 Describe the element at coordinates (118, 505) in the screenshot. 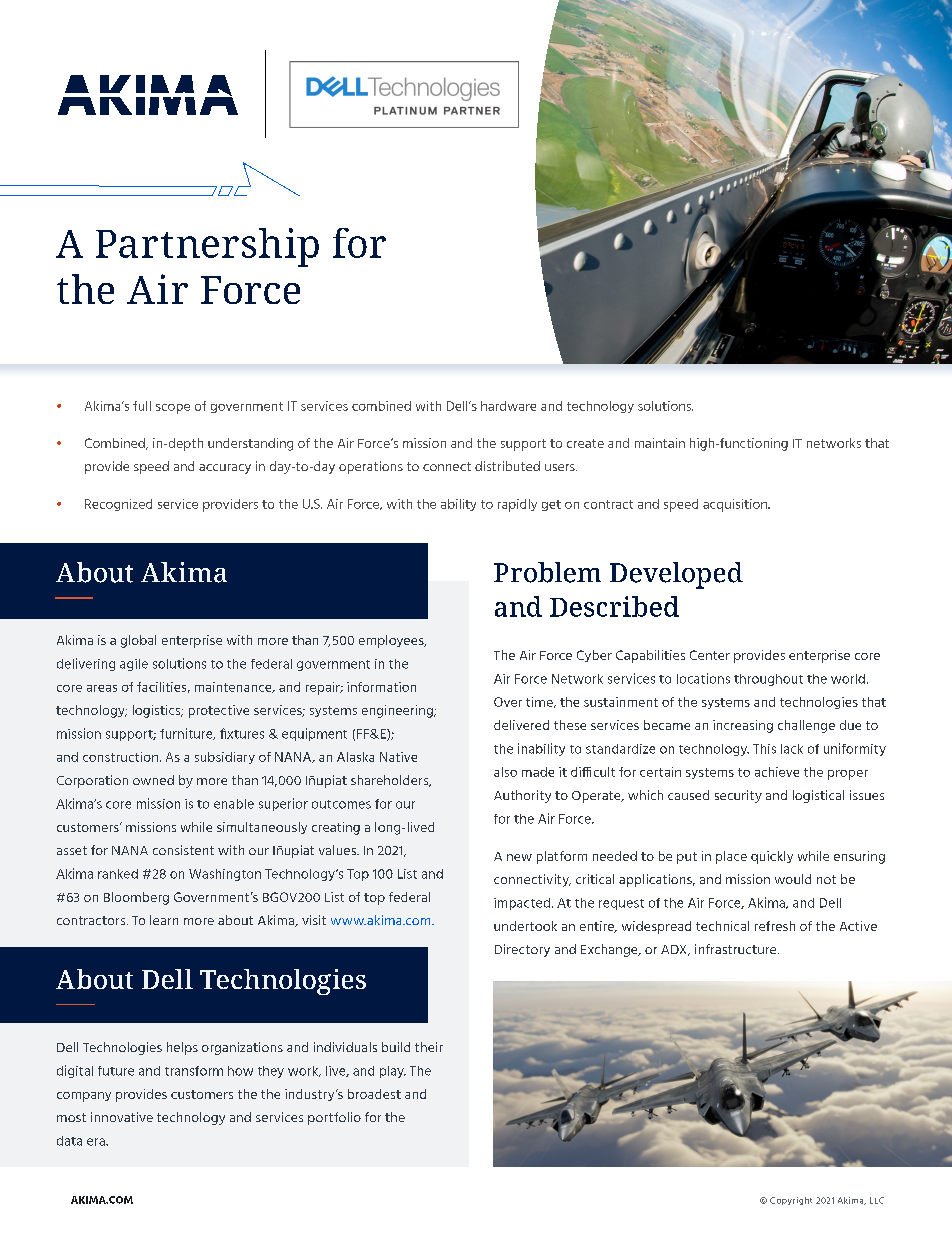

I see `Recognized` at that location.
